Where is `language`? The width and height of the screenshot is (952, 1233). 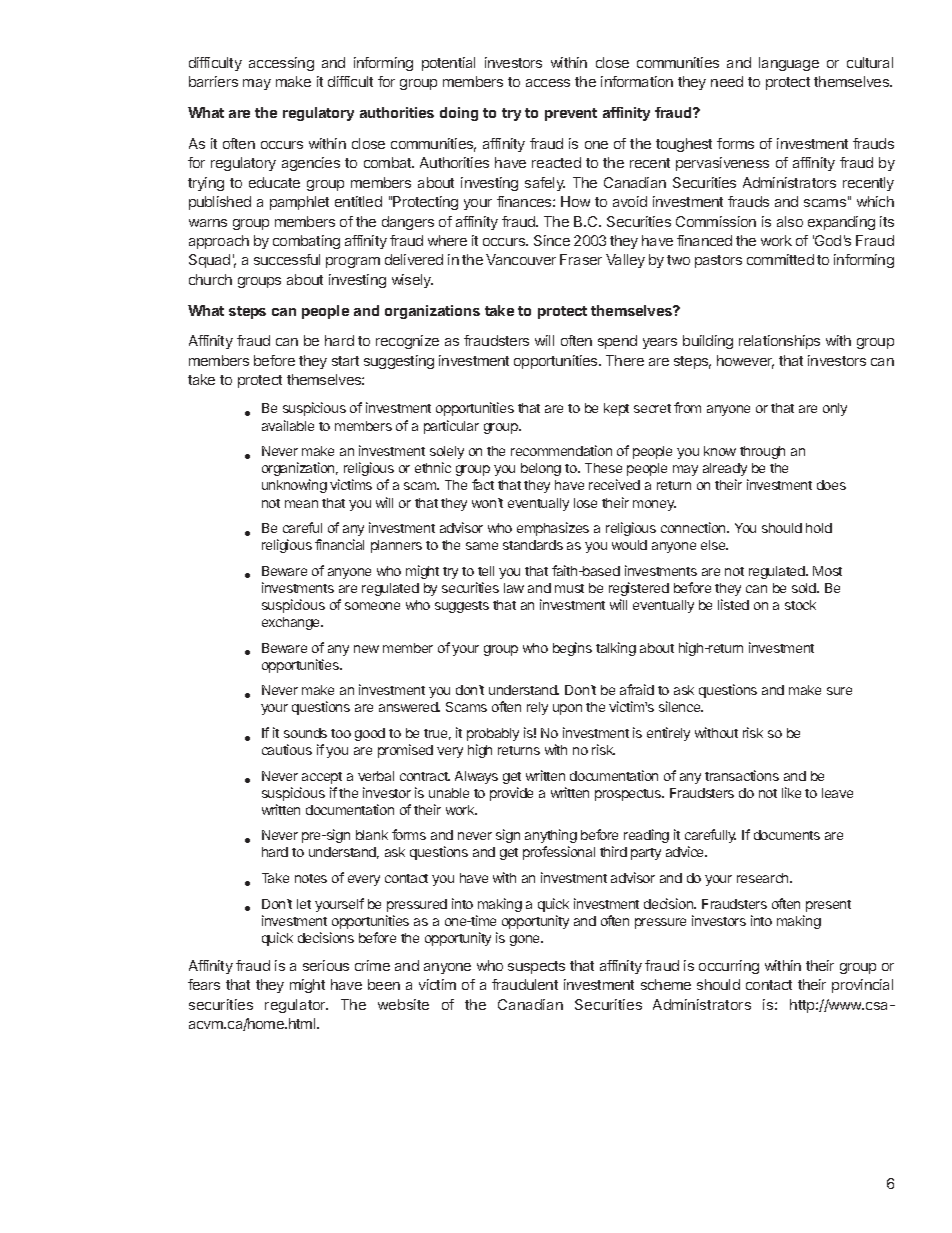 language is located at coordinates (789, 64).
